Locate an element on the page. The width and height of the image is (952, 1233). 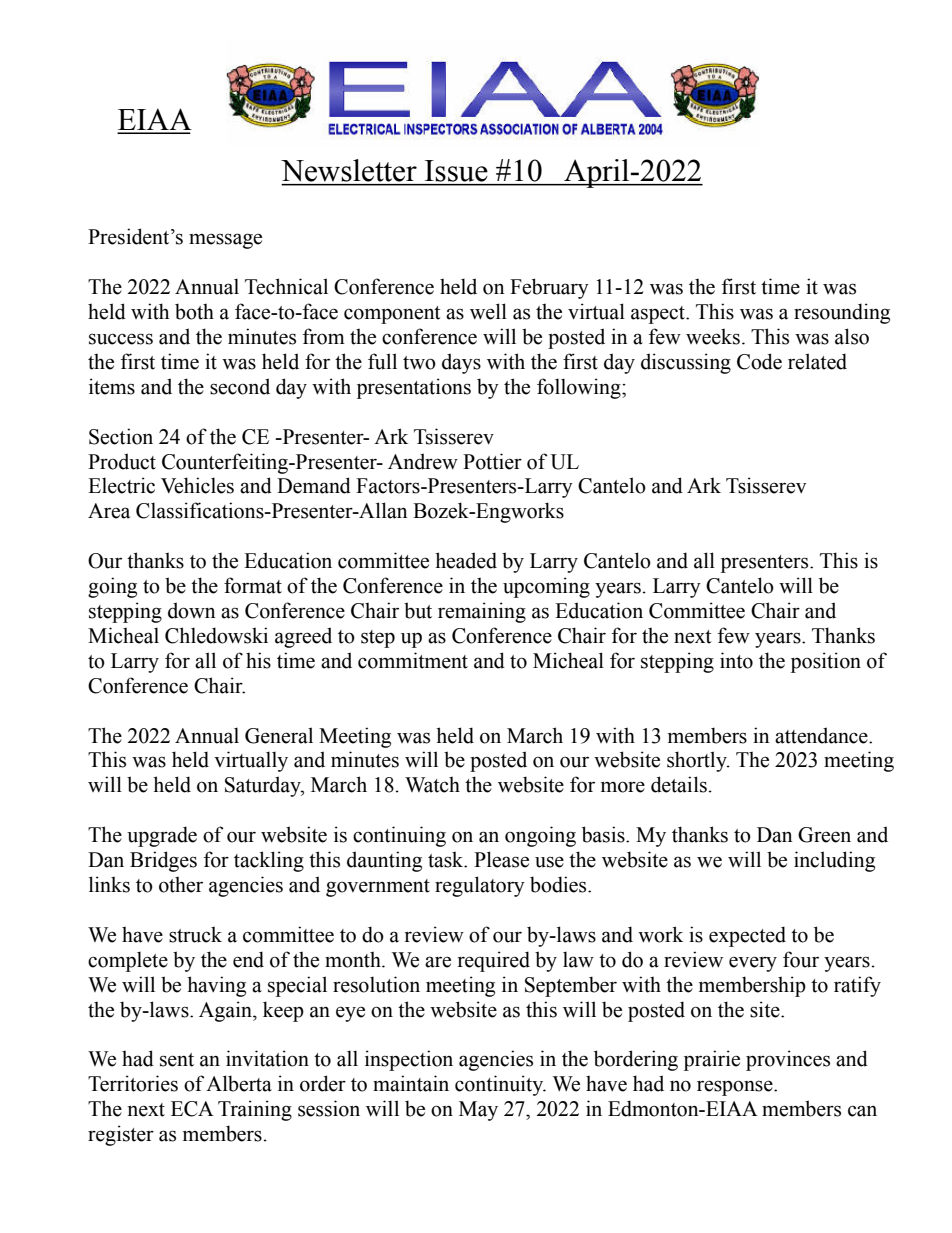
expected is located at coordinates (747, 936).
